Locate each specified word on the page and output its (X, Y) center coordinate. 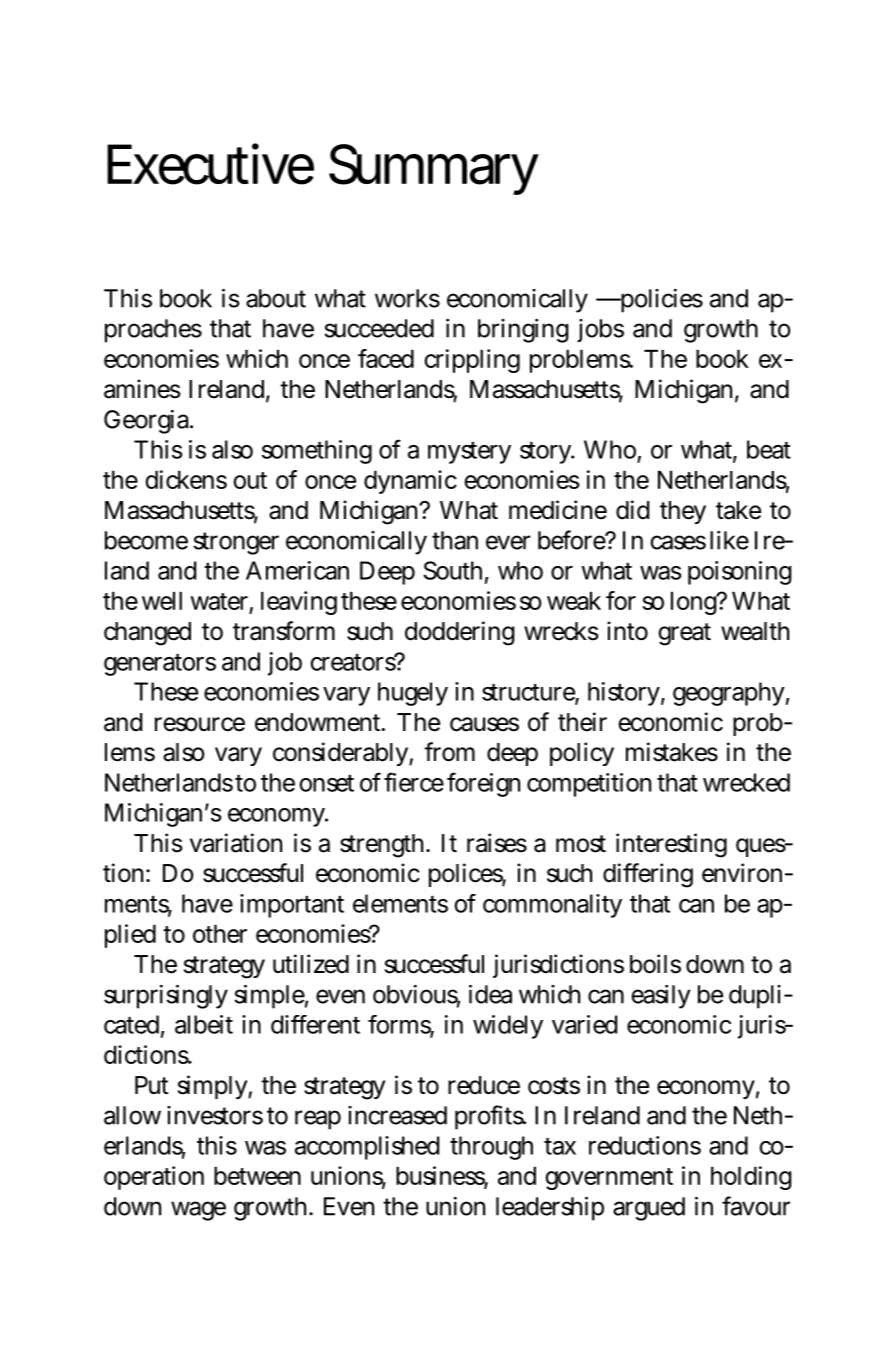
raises (497, 843)
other (220, 934)
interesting (671, 845)
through (491, 1148)
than (455, 540)
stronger (236, 543)
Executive (210, 164)
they (683, 512)
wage (198, 1211)
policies (660, 301)
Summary (434, 169)
